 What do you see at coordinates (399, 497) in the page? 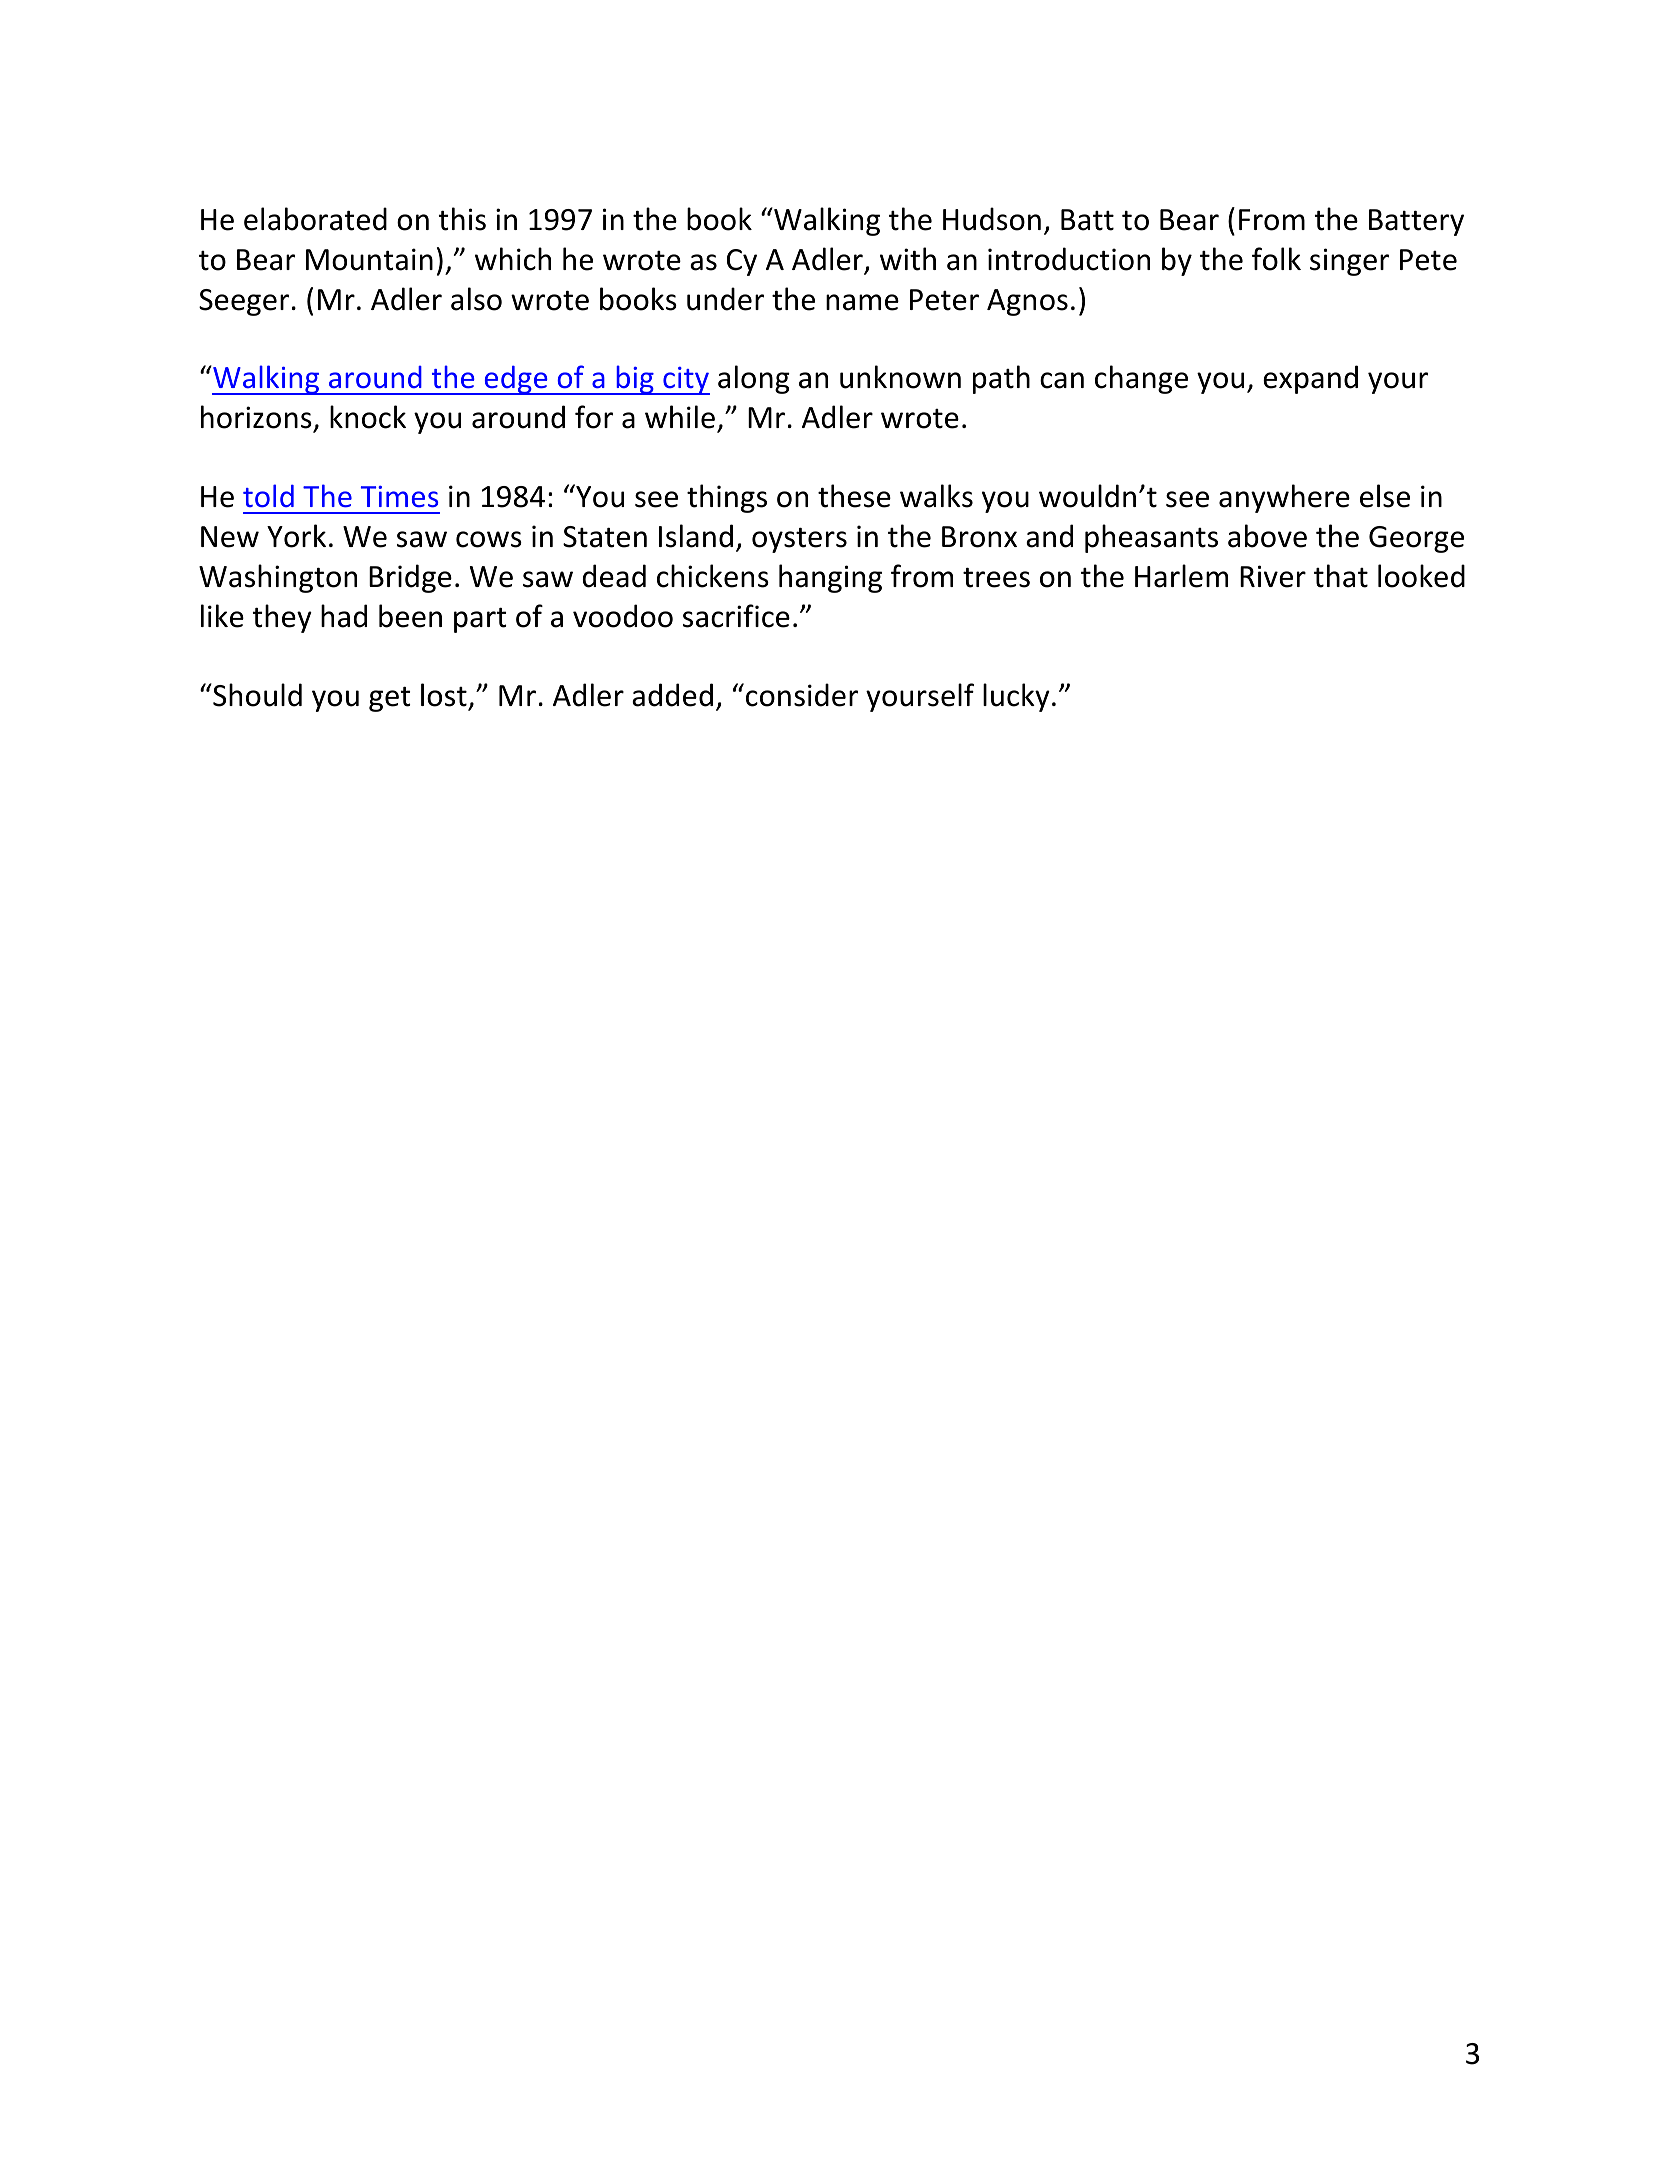
I see `Times` at bounding box center [399, 497].
